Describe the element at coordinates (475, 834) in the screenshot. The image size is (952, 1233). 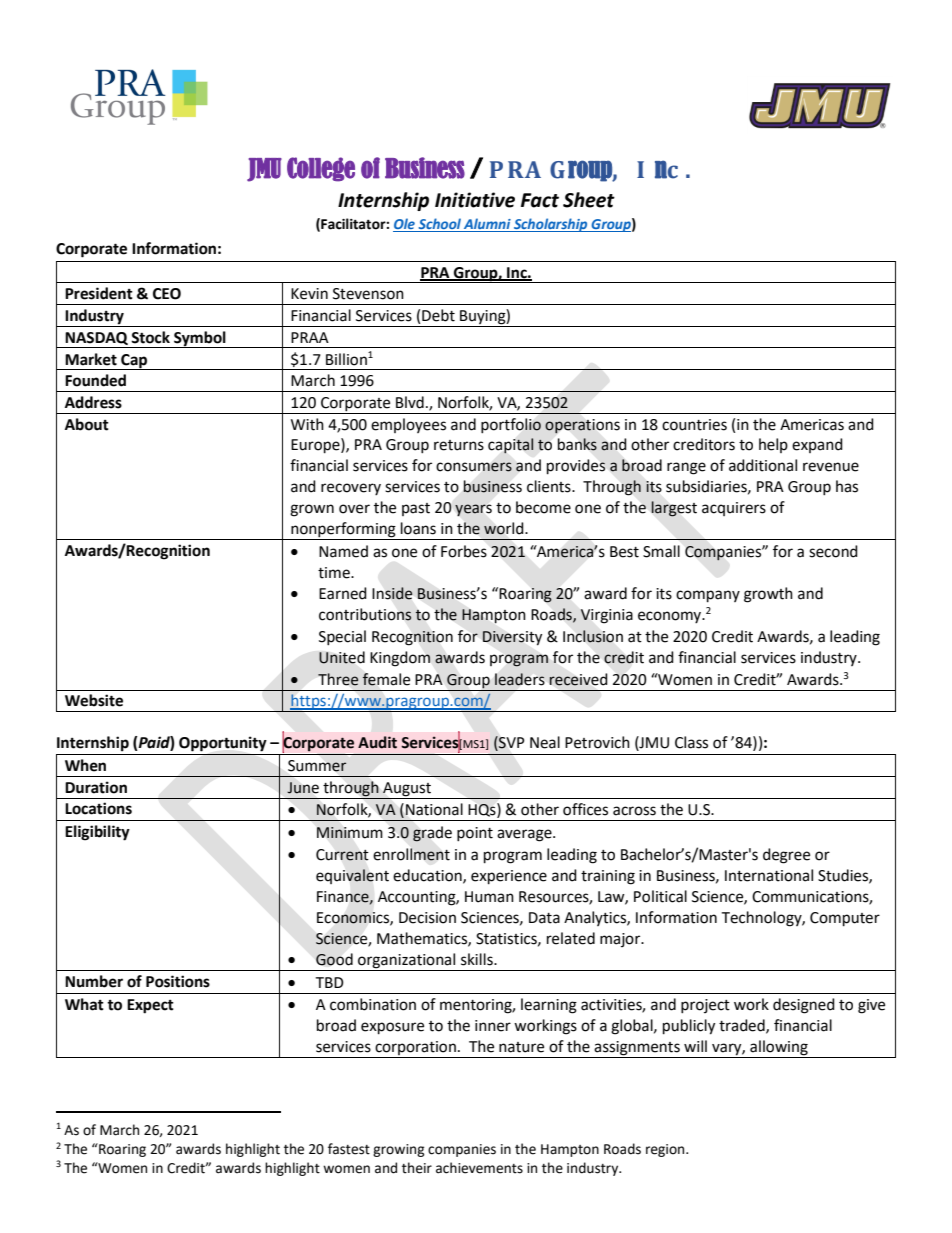
I see `point` at that location.
